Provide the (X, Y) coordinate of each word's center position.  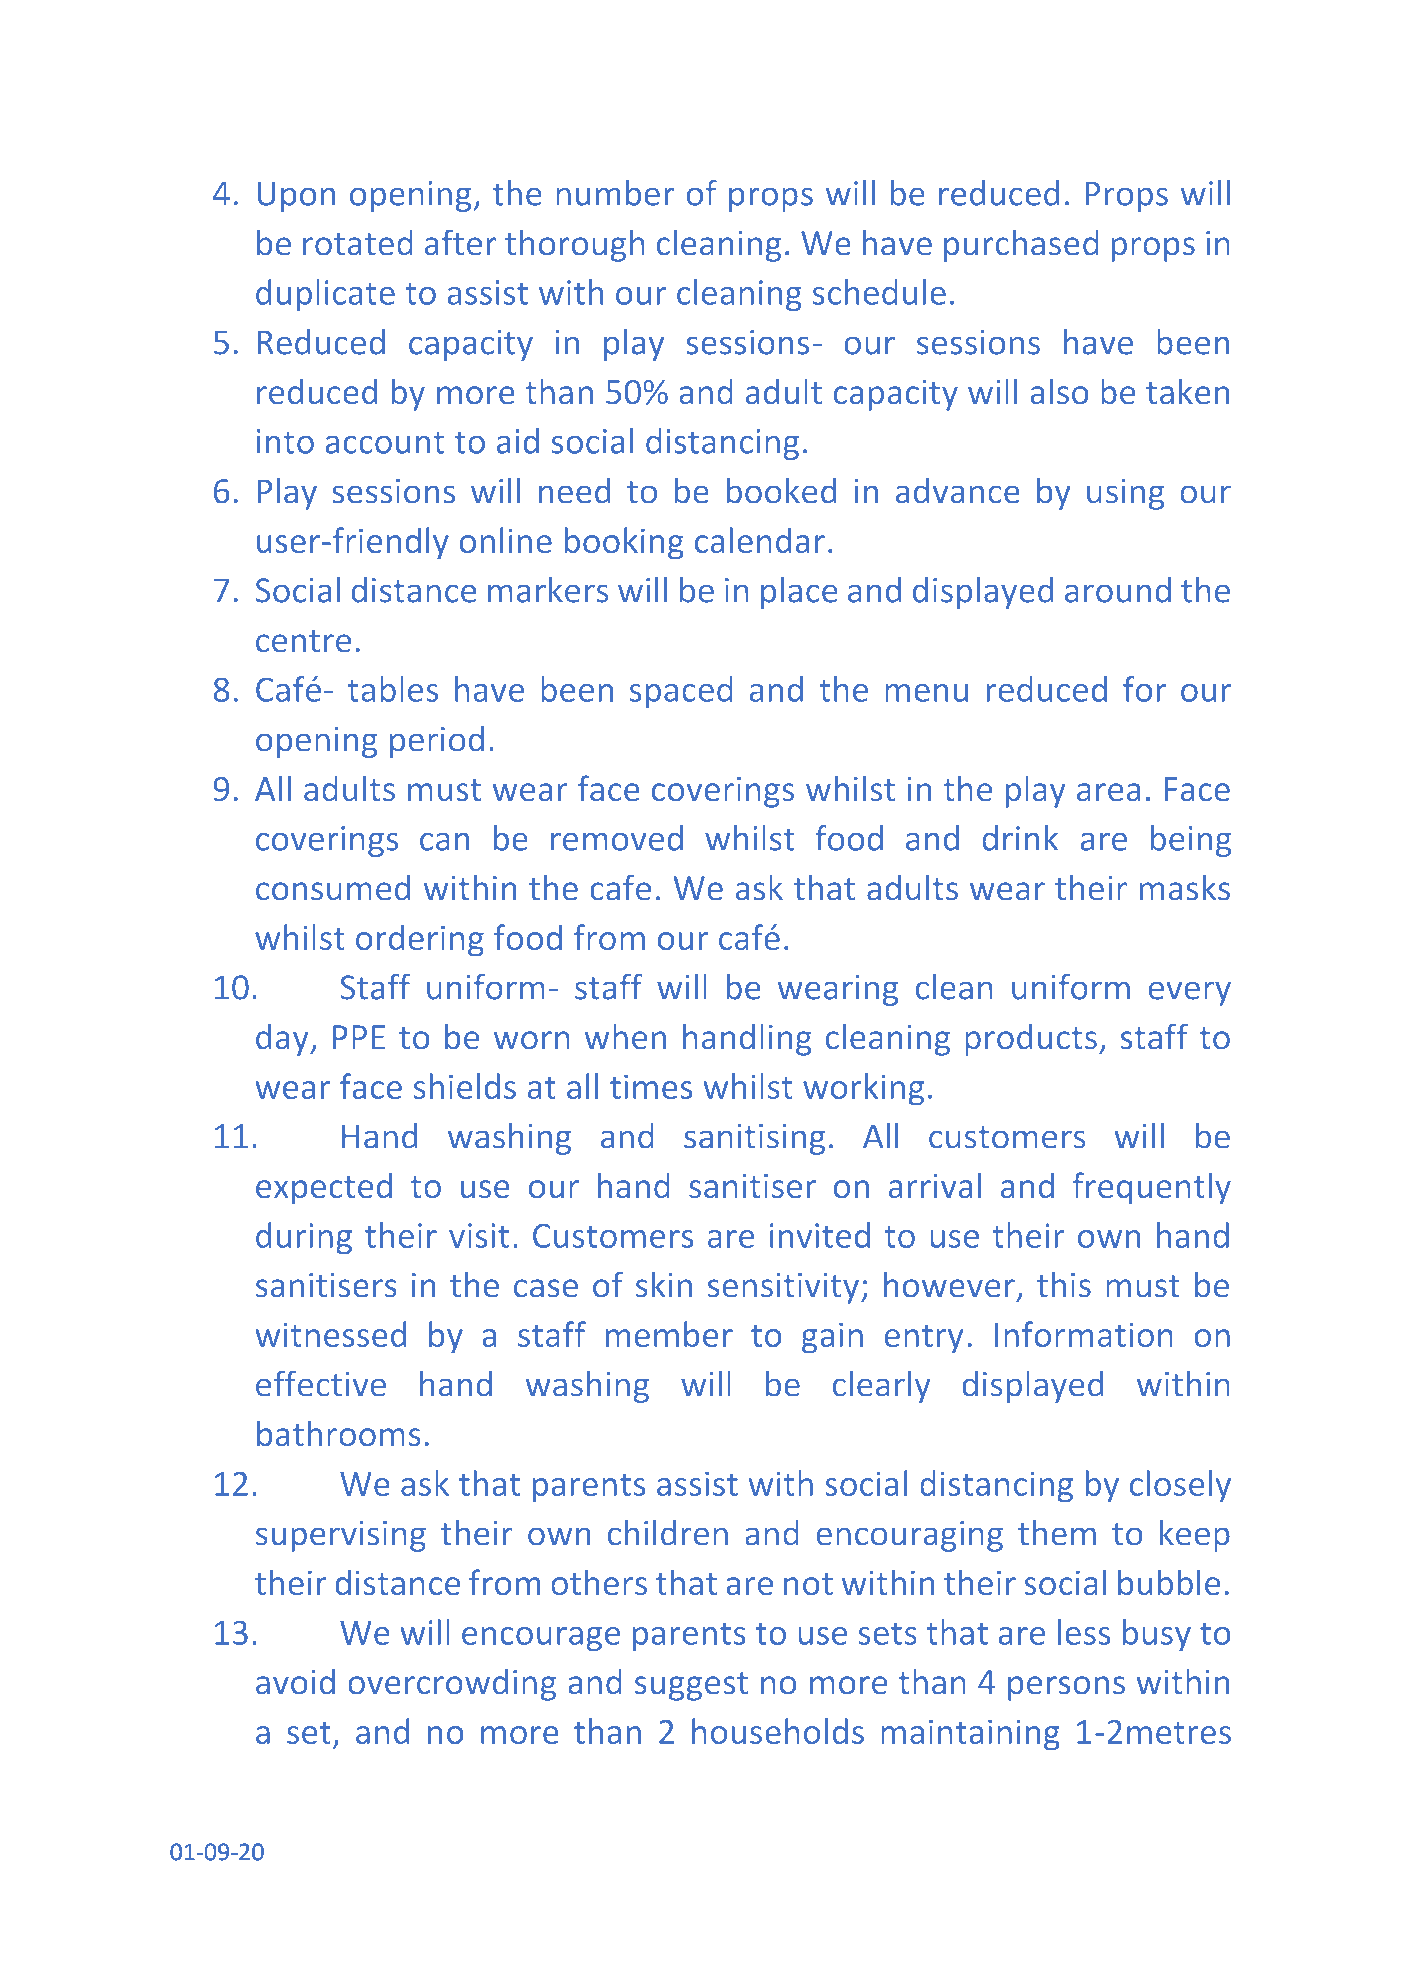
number (615, 193)
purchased (1021, 245)
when (625, 1036)
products (1031, 1039)
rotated (358, 243)
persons (1066, 1688)
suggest (691, 1686)
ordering (420, 940)
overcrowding (452, 1684)
